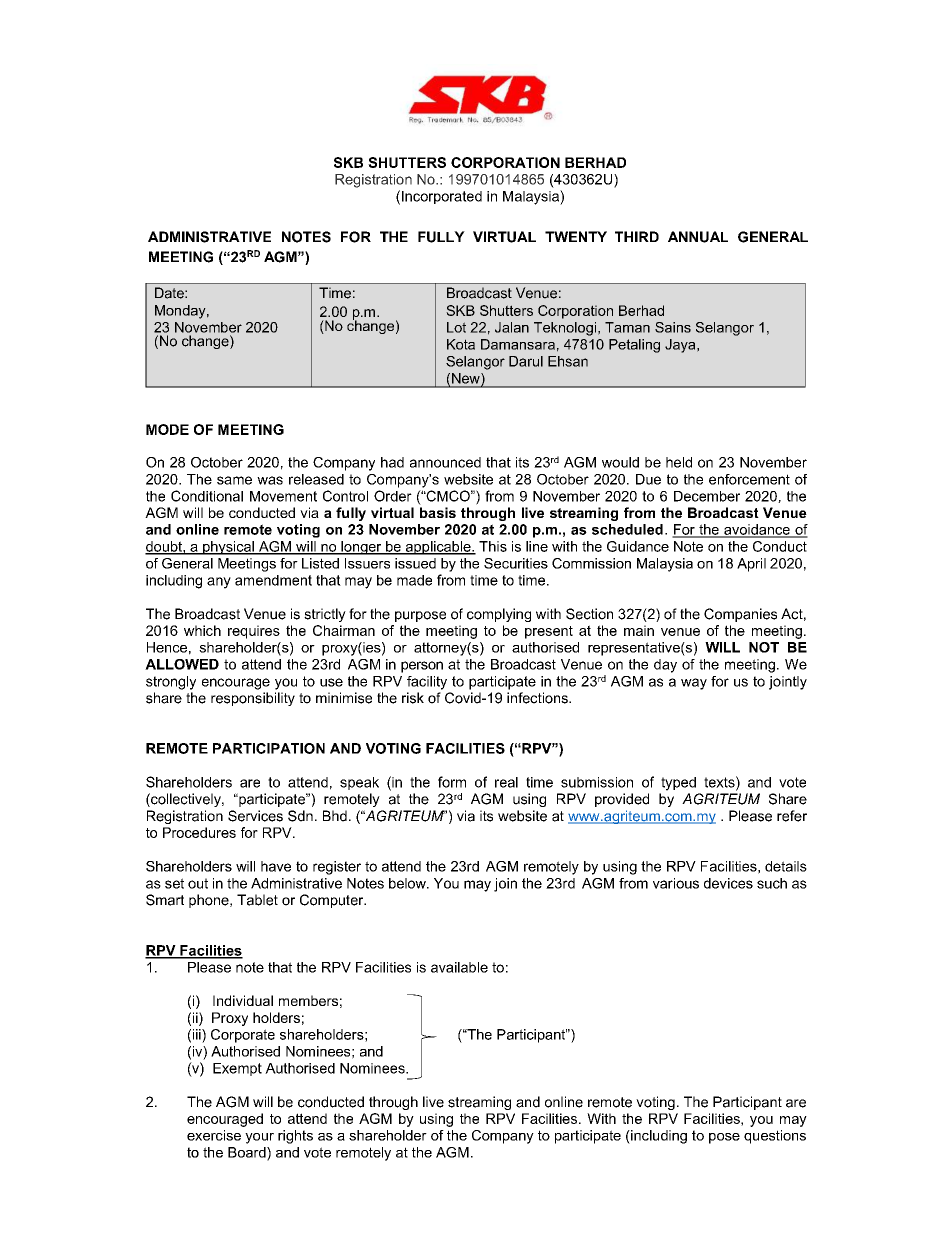 The height and width of the screenshot is (1233, 952). What do you see at coordinates (255, 816) in the screenshot?
I see `Services` at bounding box center [255, 816].
